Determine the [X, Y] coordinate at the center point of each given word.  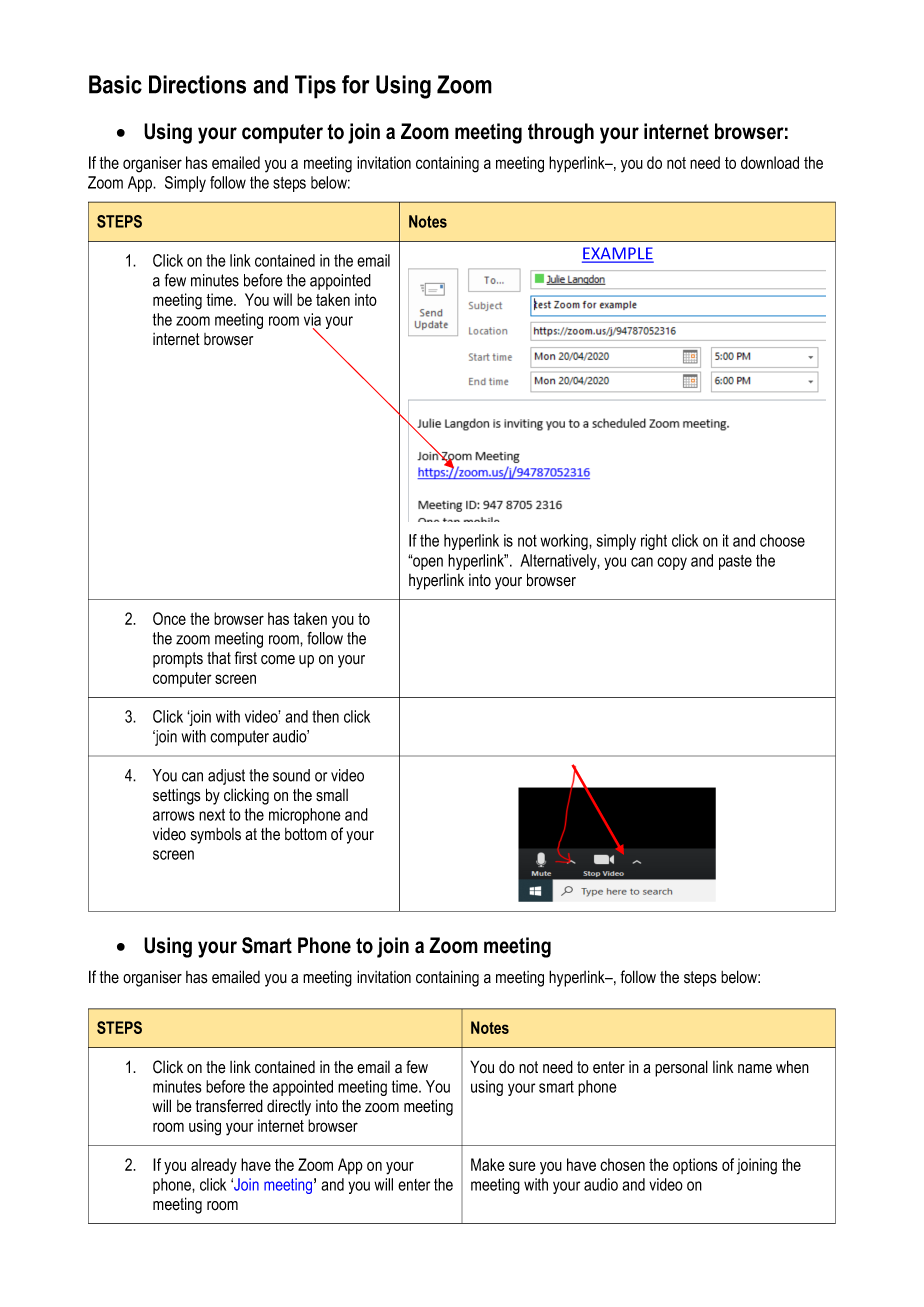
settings [177, 797]
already [214, 1166]
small [332, 795]
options [695, 1166]
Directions [197, 84]
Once [169, 618]
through [561, 133]
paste [735, 562]
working [565, 542]
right [654, 542]
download [770, 162]
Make [487, 1164]
